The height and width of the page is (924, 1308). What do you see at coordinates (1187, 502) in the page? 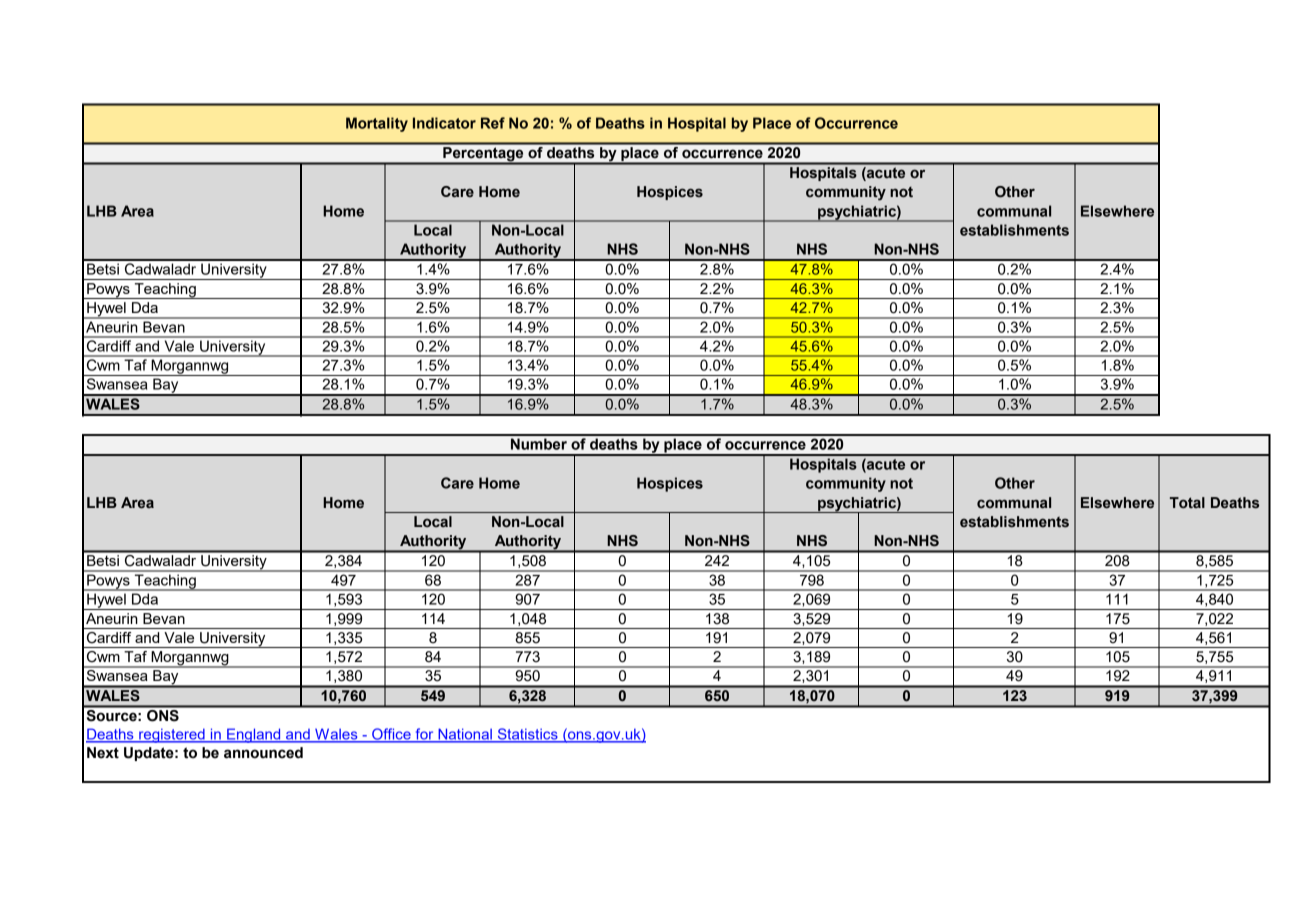
I see `Total` at bounding box center [1187, 502].
